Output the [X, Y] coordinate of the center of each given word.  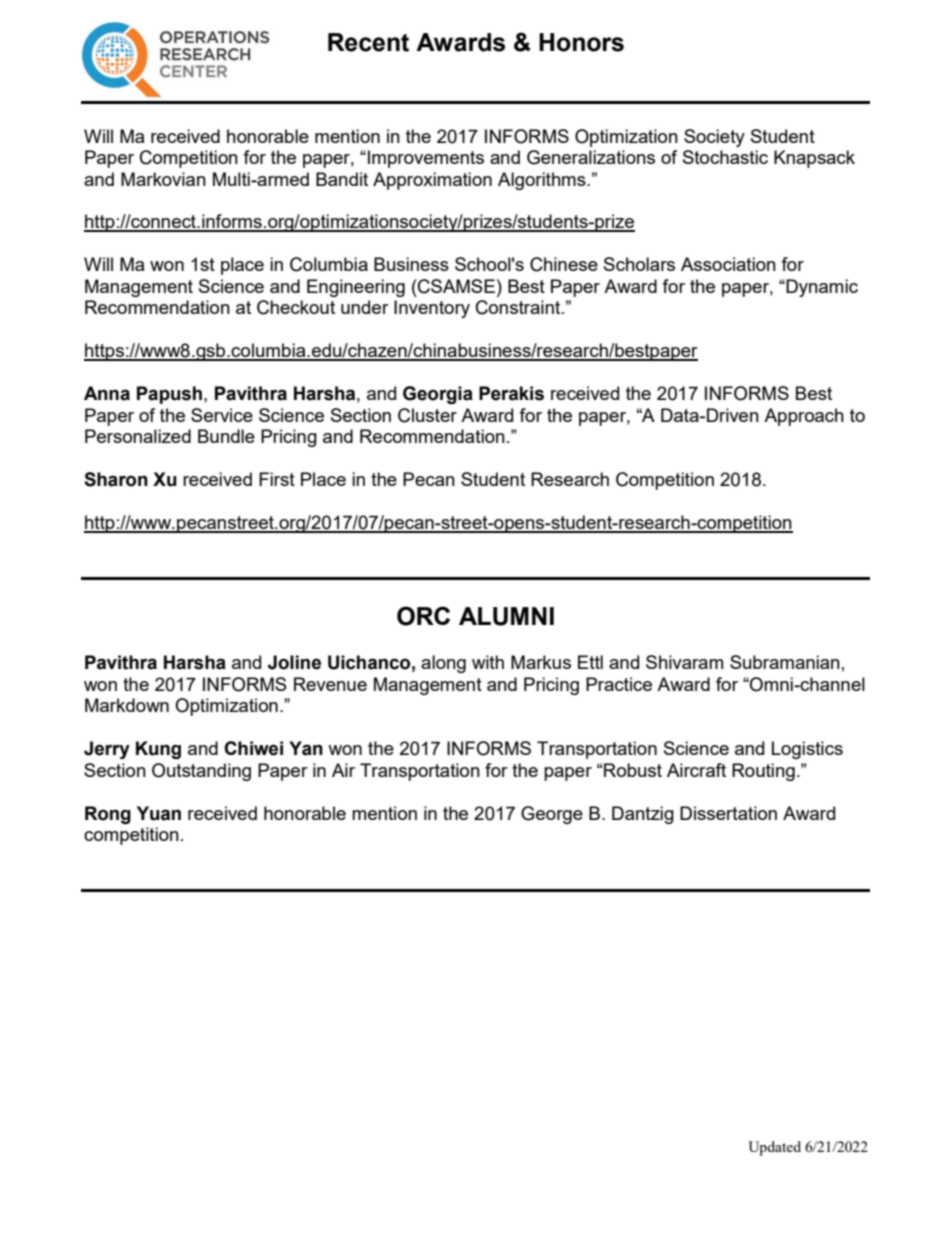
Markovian [163, 179]
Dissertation [728, 813]
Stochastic [725, 157]
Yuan [159, 813]
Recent [368, 42]
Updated [774, 1148]
